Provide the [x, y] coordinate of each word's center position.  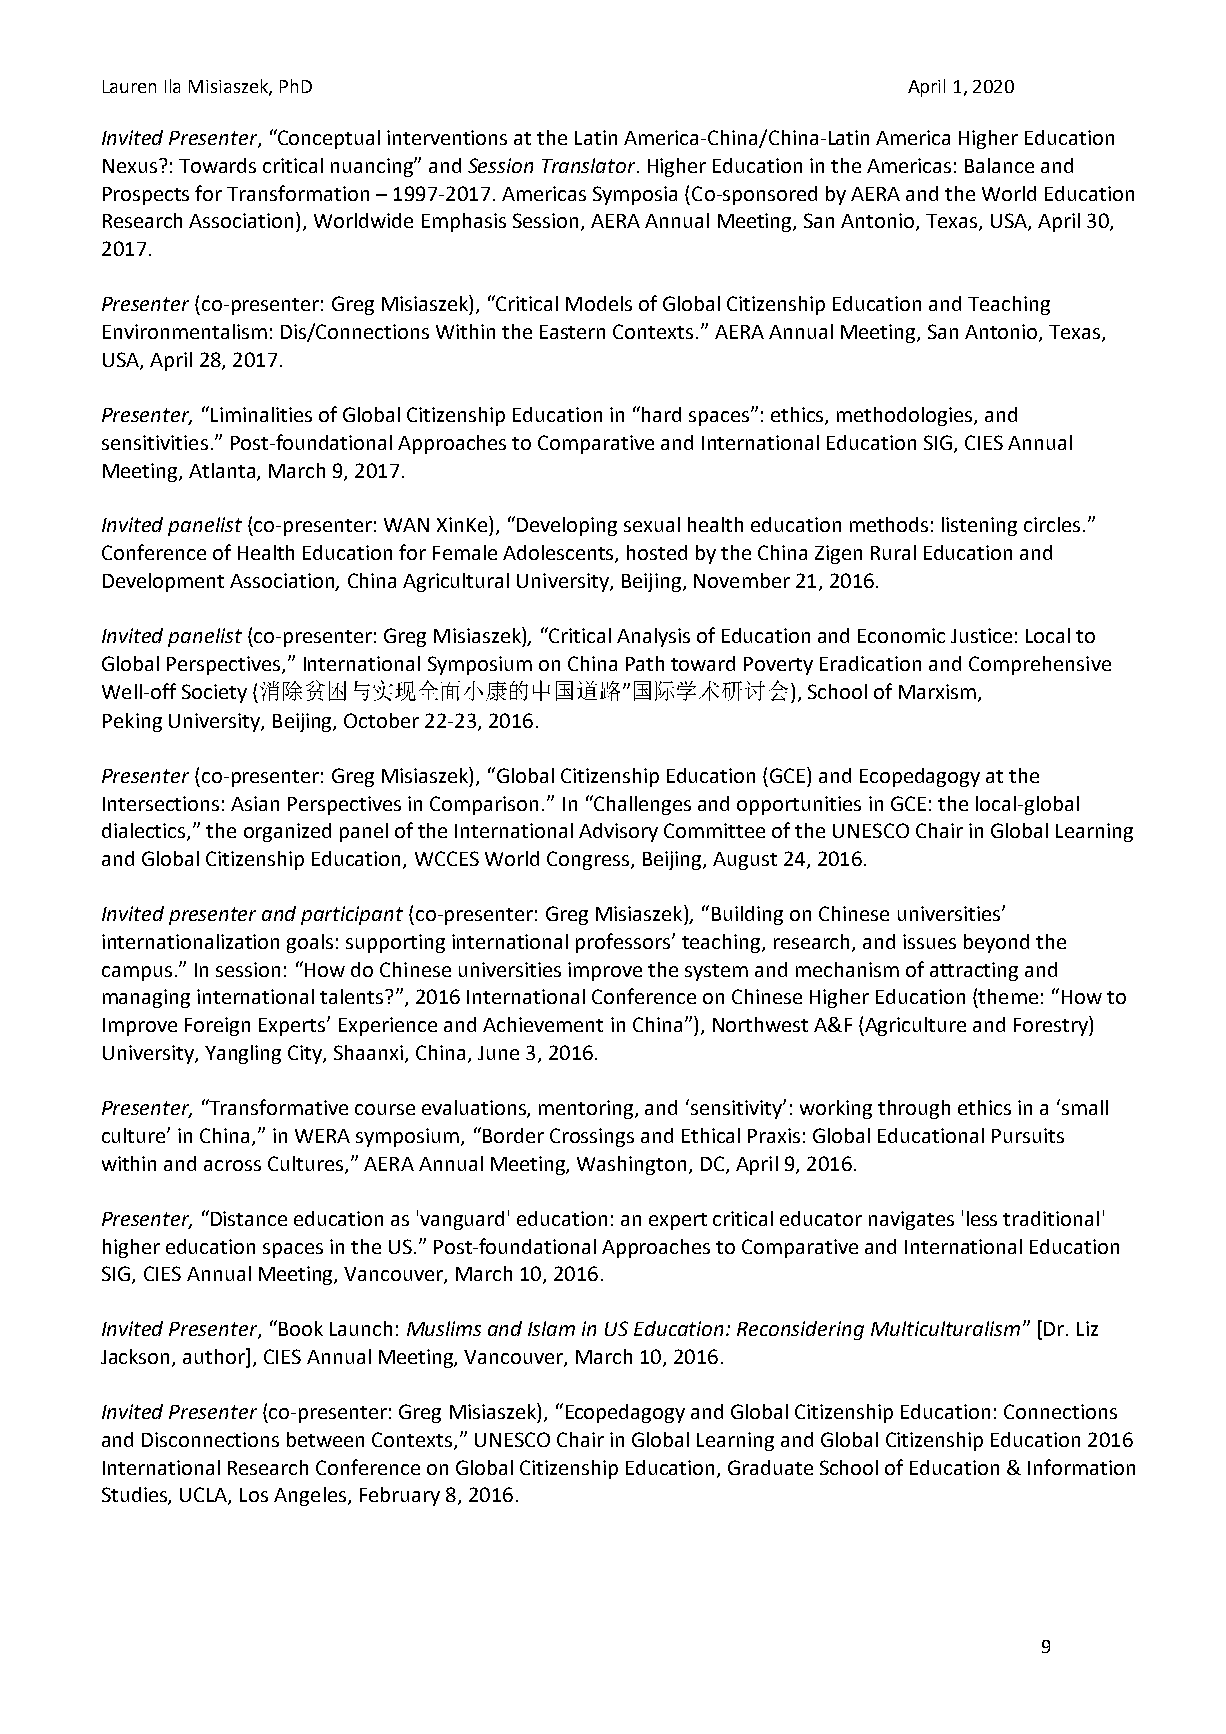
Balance [999, 165]
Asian [255, 803]
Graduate [770, 1467]
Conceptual [328, 139]
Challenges [641, 805]
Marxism [939, 693]
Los [254, 1495]
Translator [590, 165]
